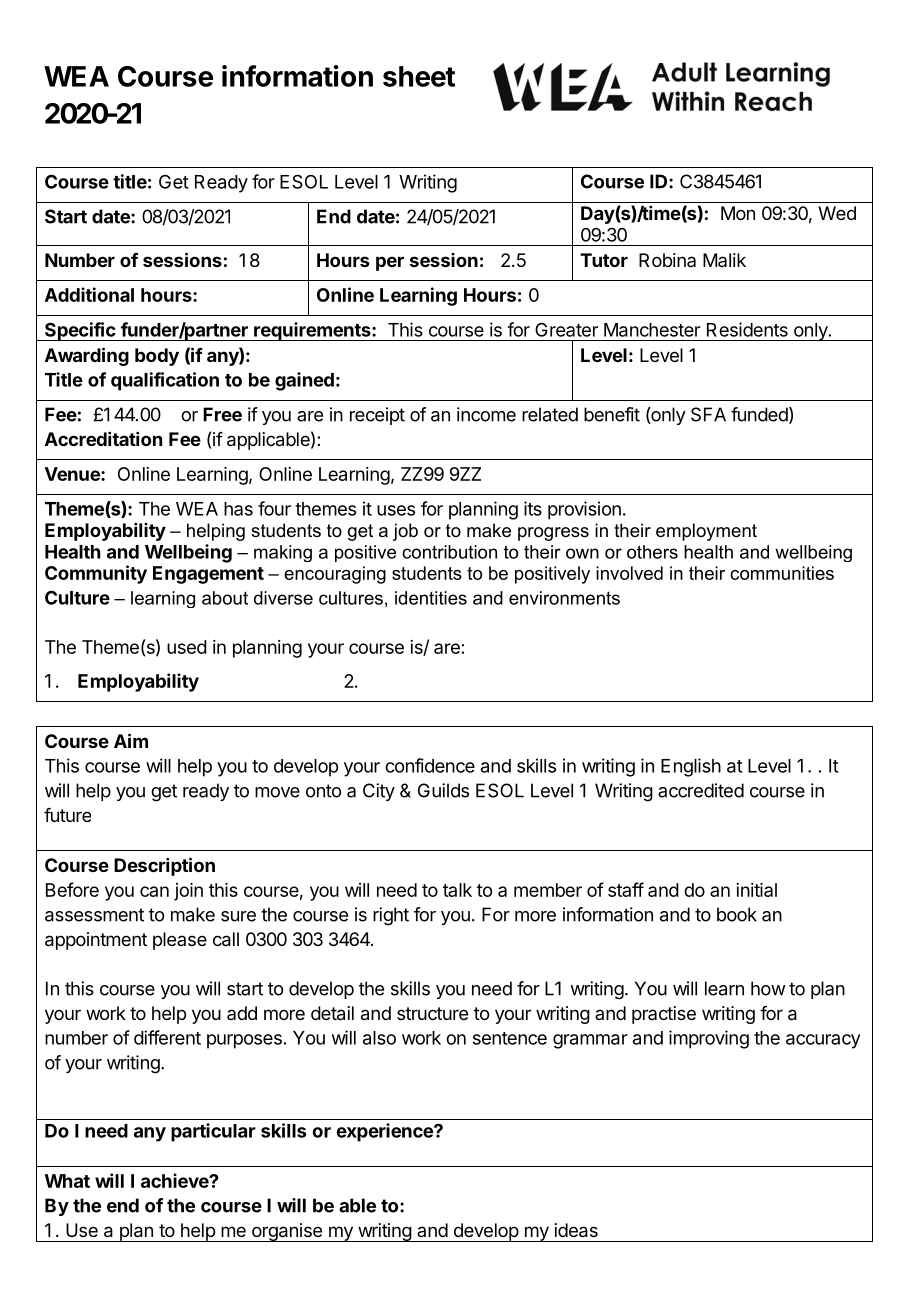  I want to click on communities, so click(782, 573).
